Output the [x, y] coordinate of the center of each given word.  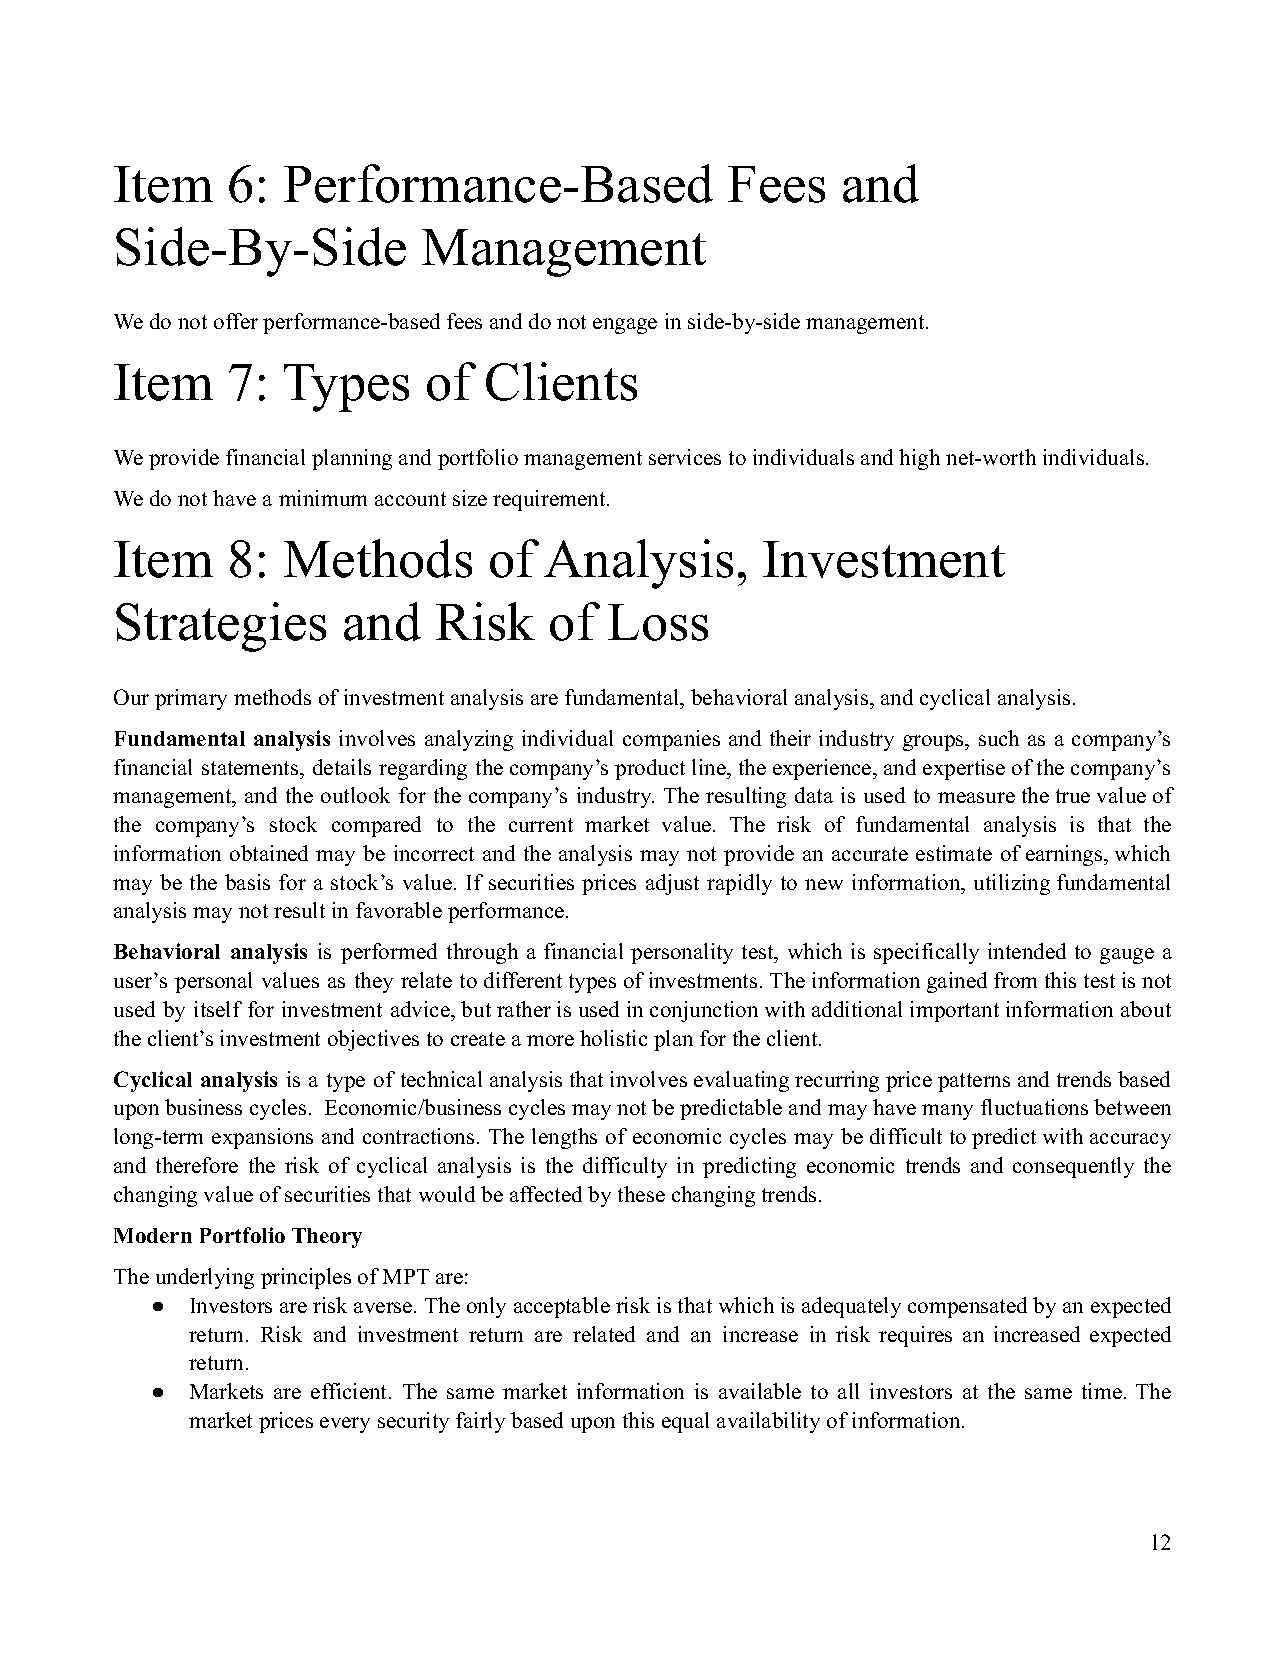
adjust [672, 884]
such [999, 738]
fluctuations [1034, 1107]
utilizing [1012, 884]
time [1102, 1391]
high [919, 459]
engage [625, 326]
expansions [262, 1138]
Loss [658, 622]
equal [685, 1422]
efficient [350, 1391]
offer [236, 321]
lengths [564, 1138]
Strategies [221, 627]
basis [247, 882]
